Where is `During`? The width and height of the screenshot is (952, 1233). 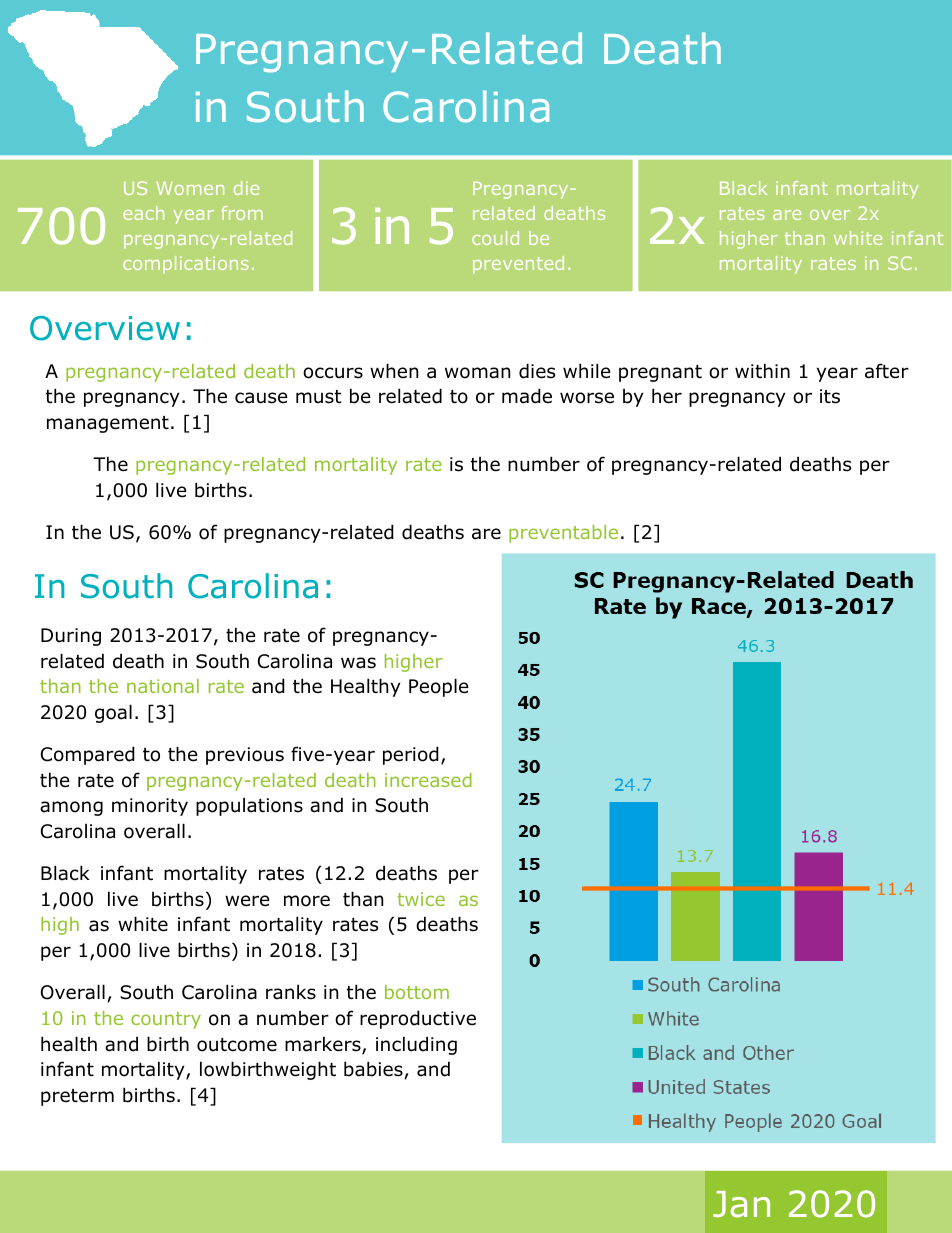
During is located at coordinates (71, 637).
